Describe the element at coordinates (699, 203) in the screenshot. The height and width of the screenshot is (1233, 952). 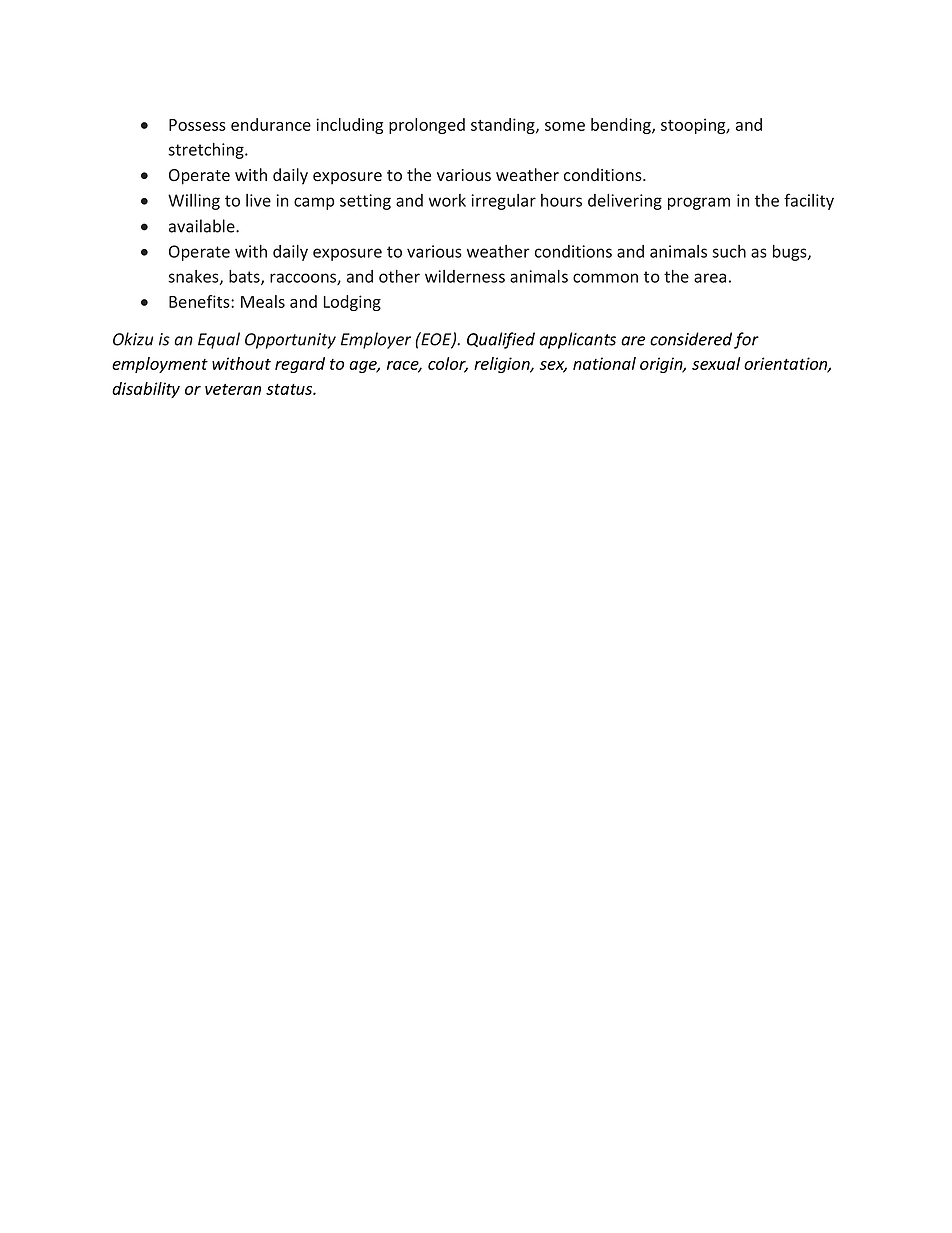
I see `program` at that location.
